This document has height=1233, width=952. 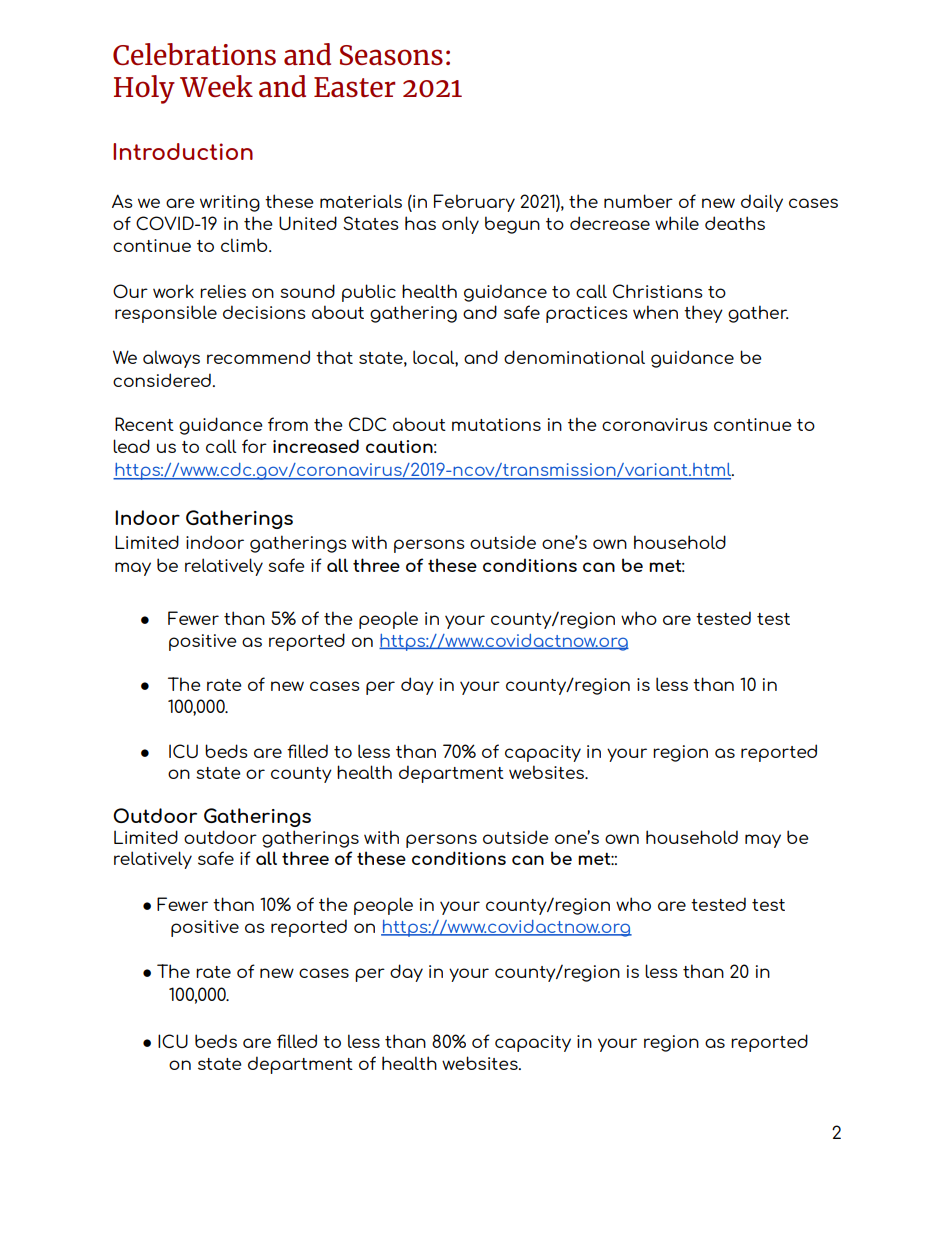 I want to click on Seasons, so click(x=391, y=55).
